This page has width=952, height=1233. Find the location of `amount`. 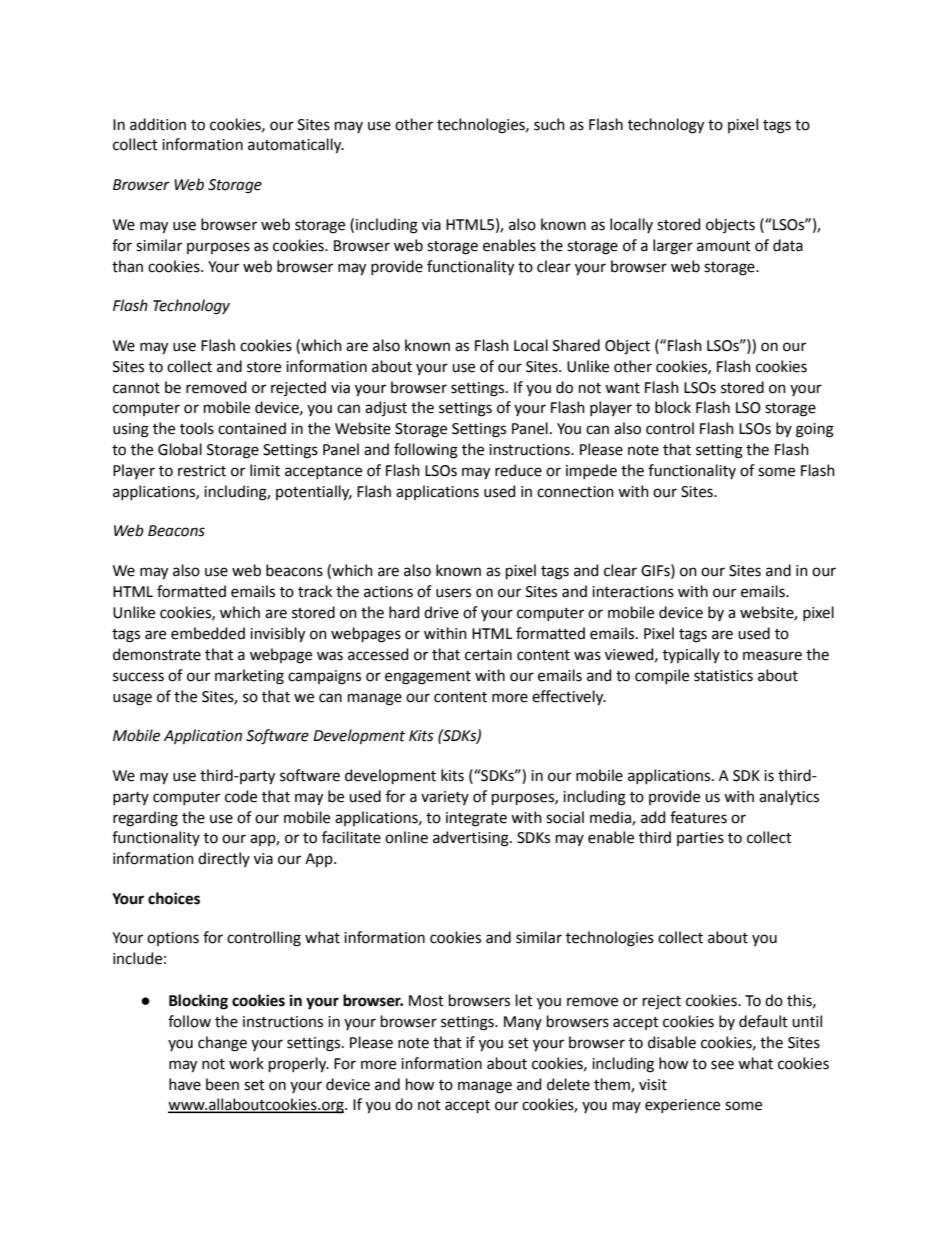

amount is located at coordinates (724, 246).
